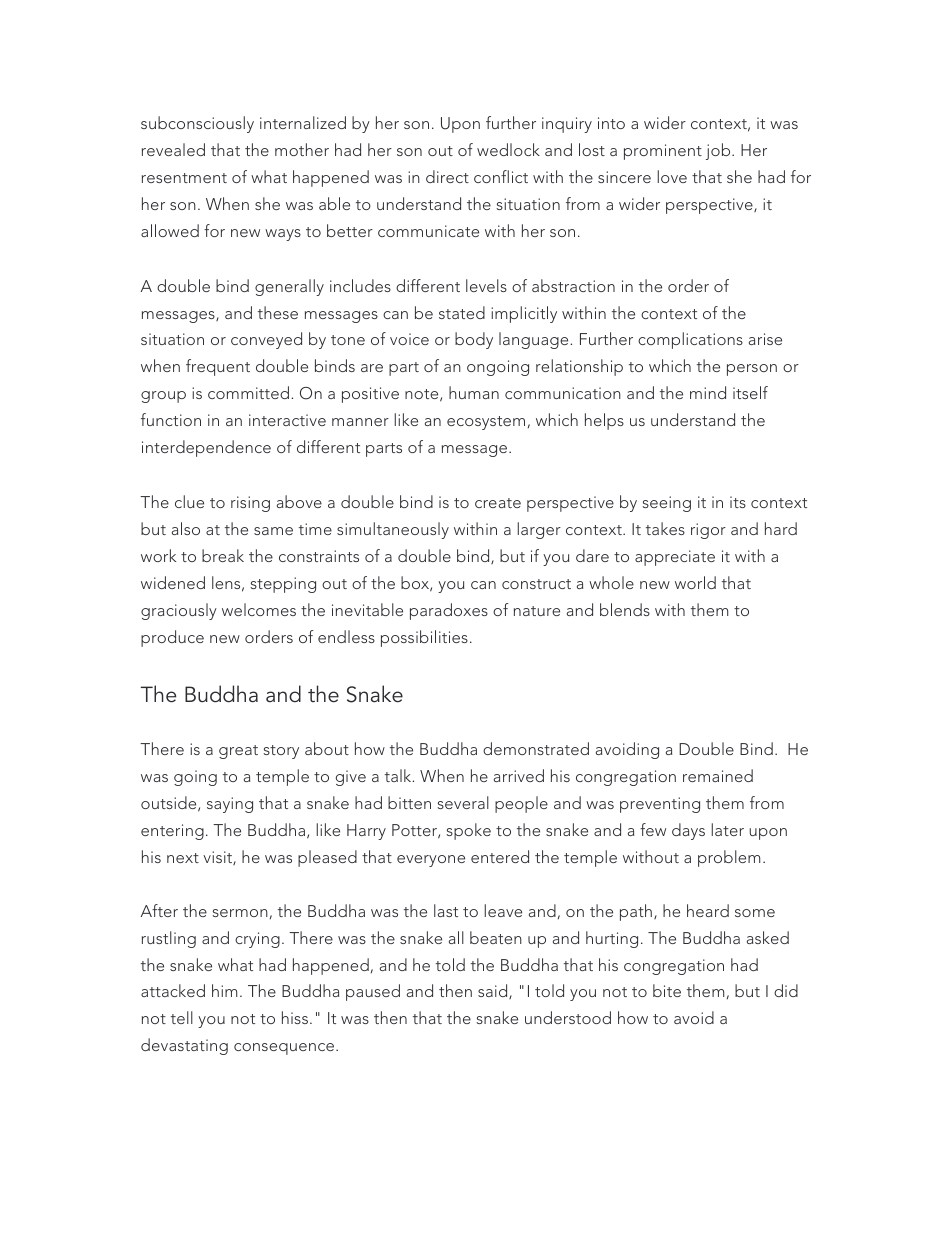 This screenshot has width=952, height=1233. What do you see at coordinates (508, 149) in the screenshot?
I see `wedlock` at bounding box center [508, 149].
